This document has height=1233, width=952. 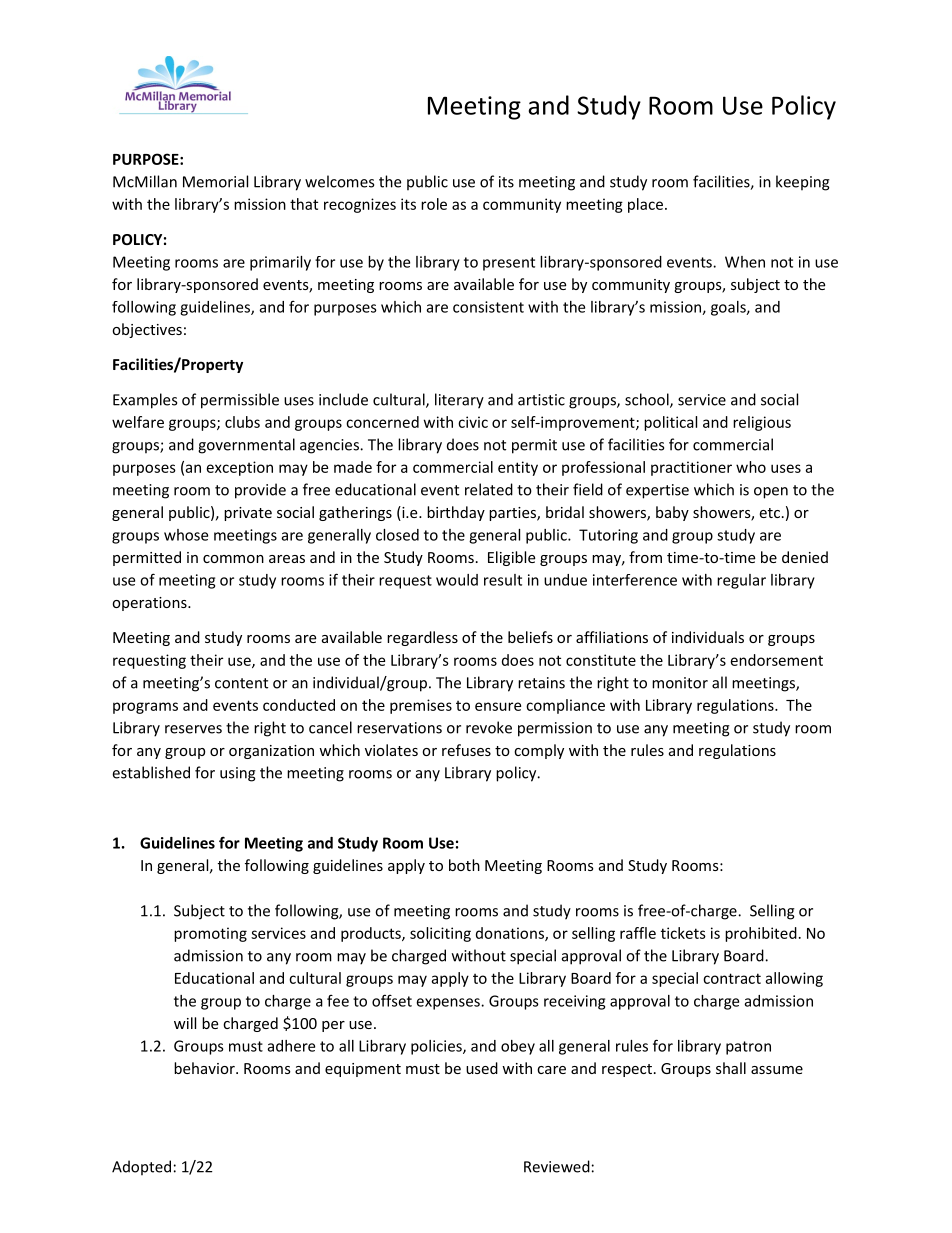 What do you see at coordinates (498, 706) in the document?
I see `ensure` at bounding box center [498, 706].
